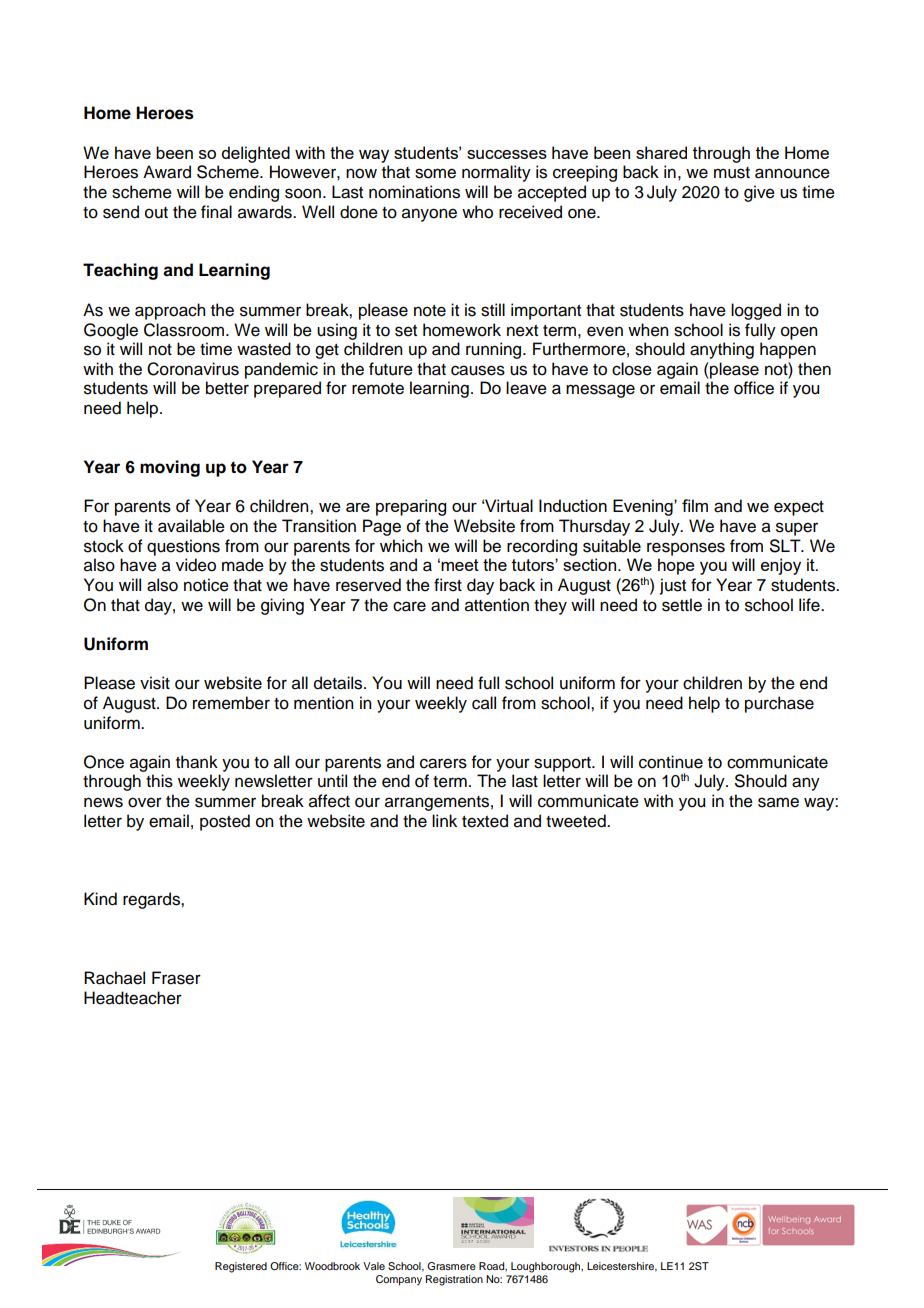 The height and width of the screenshot is (1308, 924). What do you see at coordinates (682, 605) in the screenshot?
I see `settle` at bounding box center [682, 605].
